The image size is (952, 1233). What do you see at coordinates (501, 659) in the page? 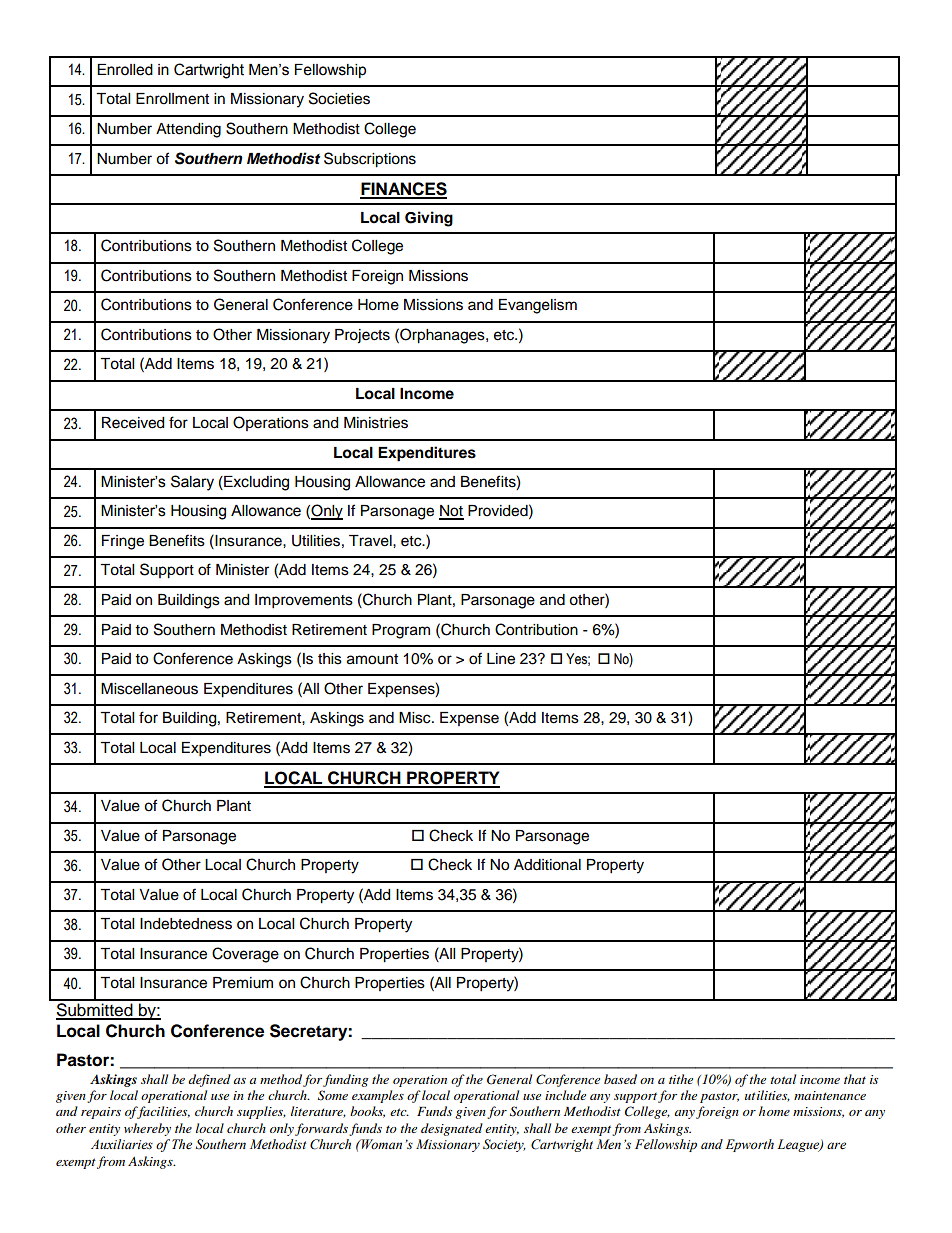
I see `Line` at bounding box center [501, 659].
